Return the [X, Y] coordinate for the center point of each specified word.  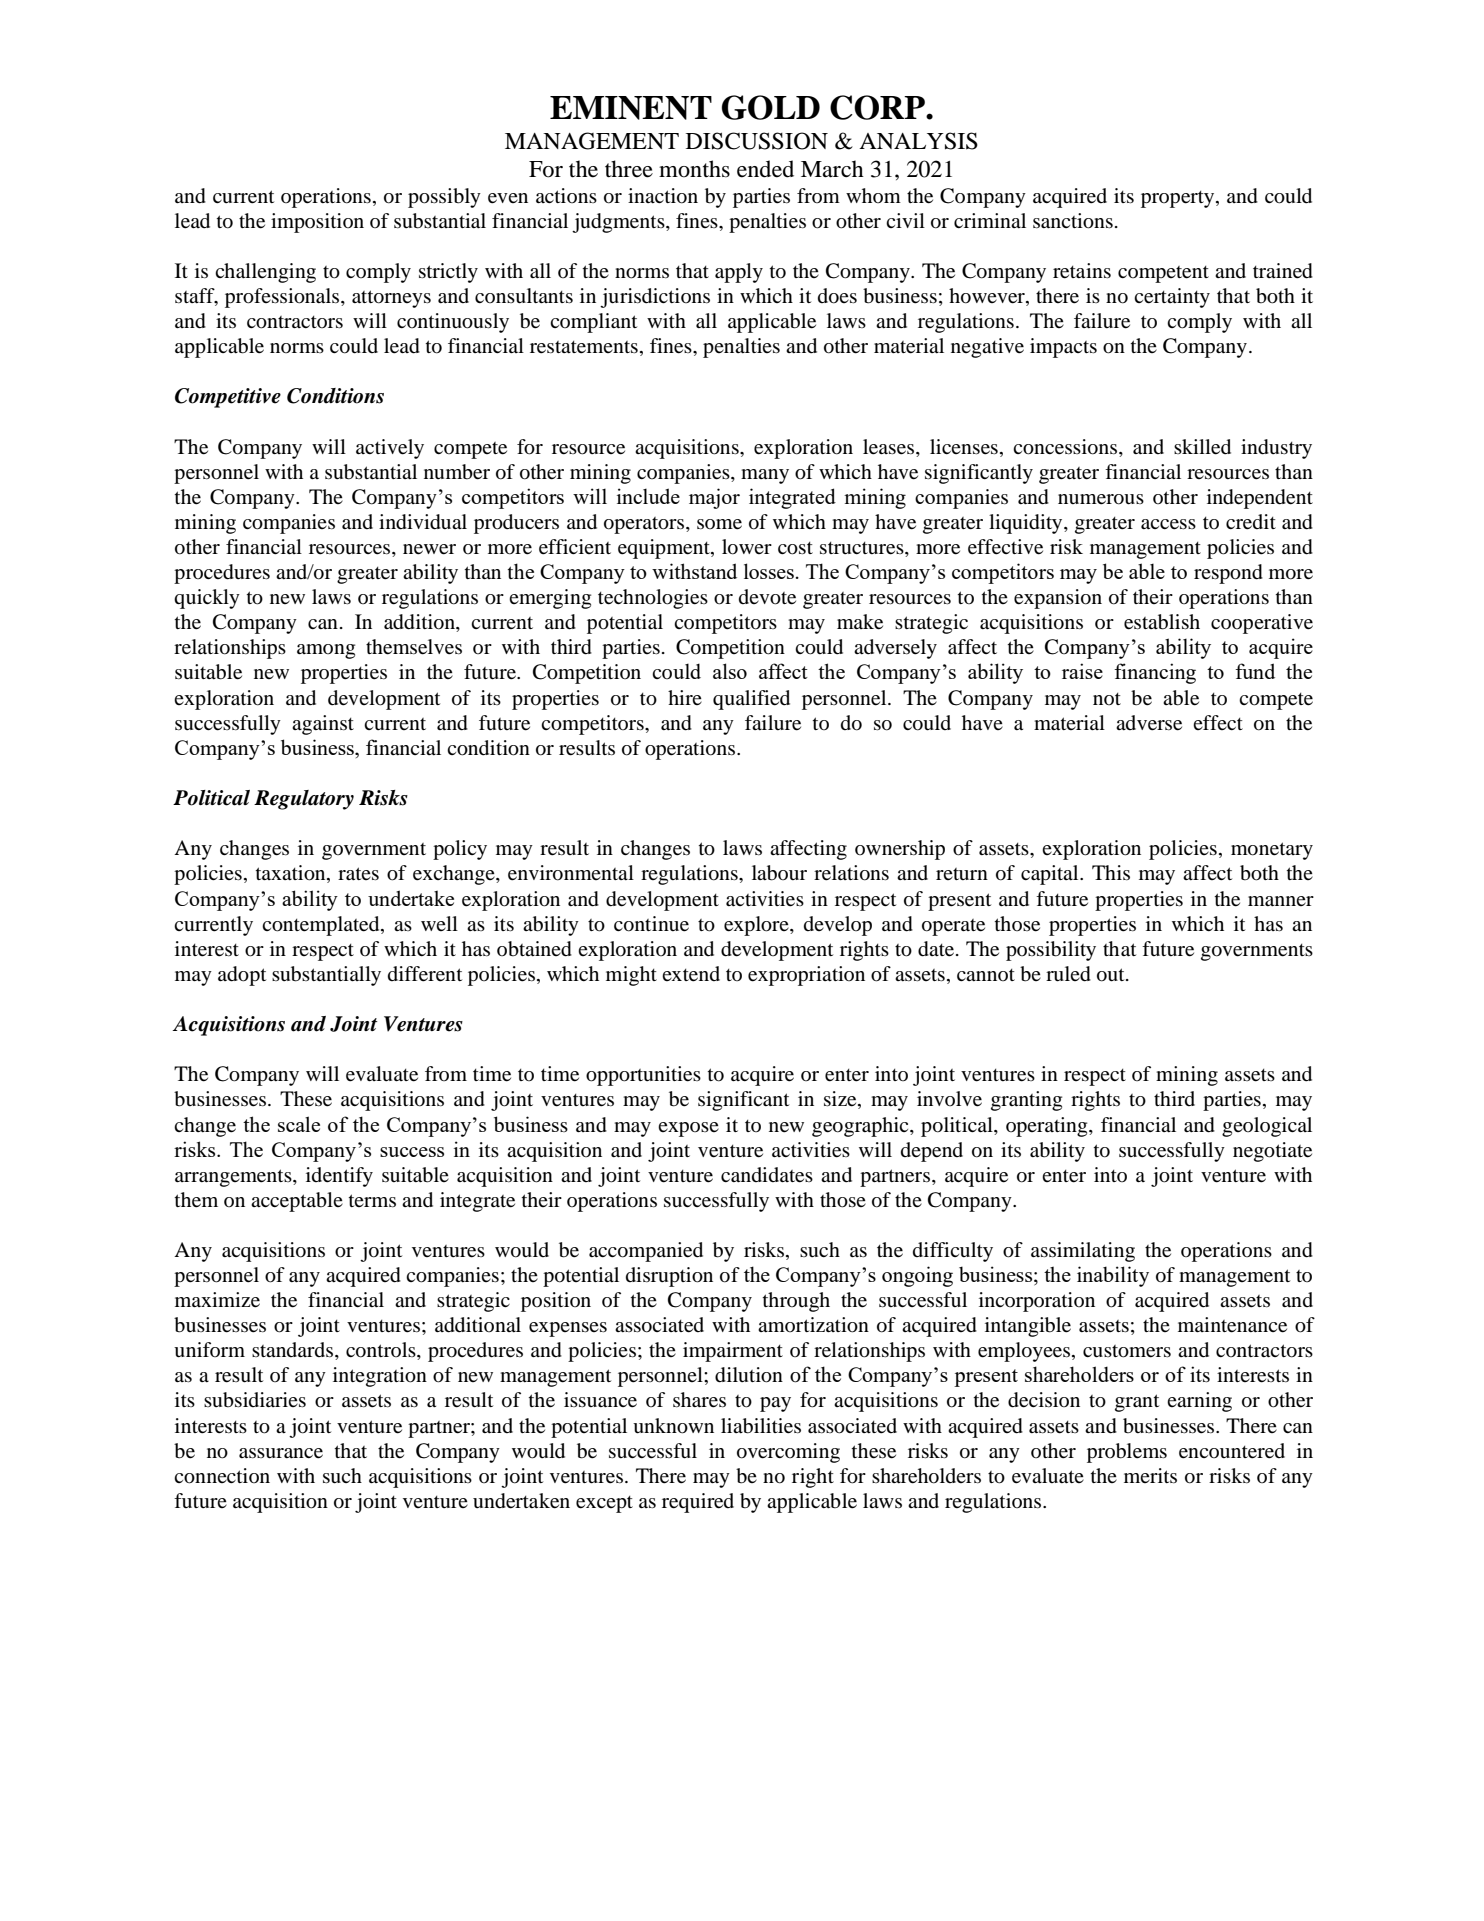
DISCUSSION [757, 141]
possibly [444, 198]
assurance [281, 1453]
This [1111, 872]
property [1179, 199]
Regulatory [304, 800]
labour [779, 873]
